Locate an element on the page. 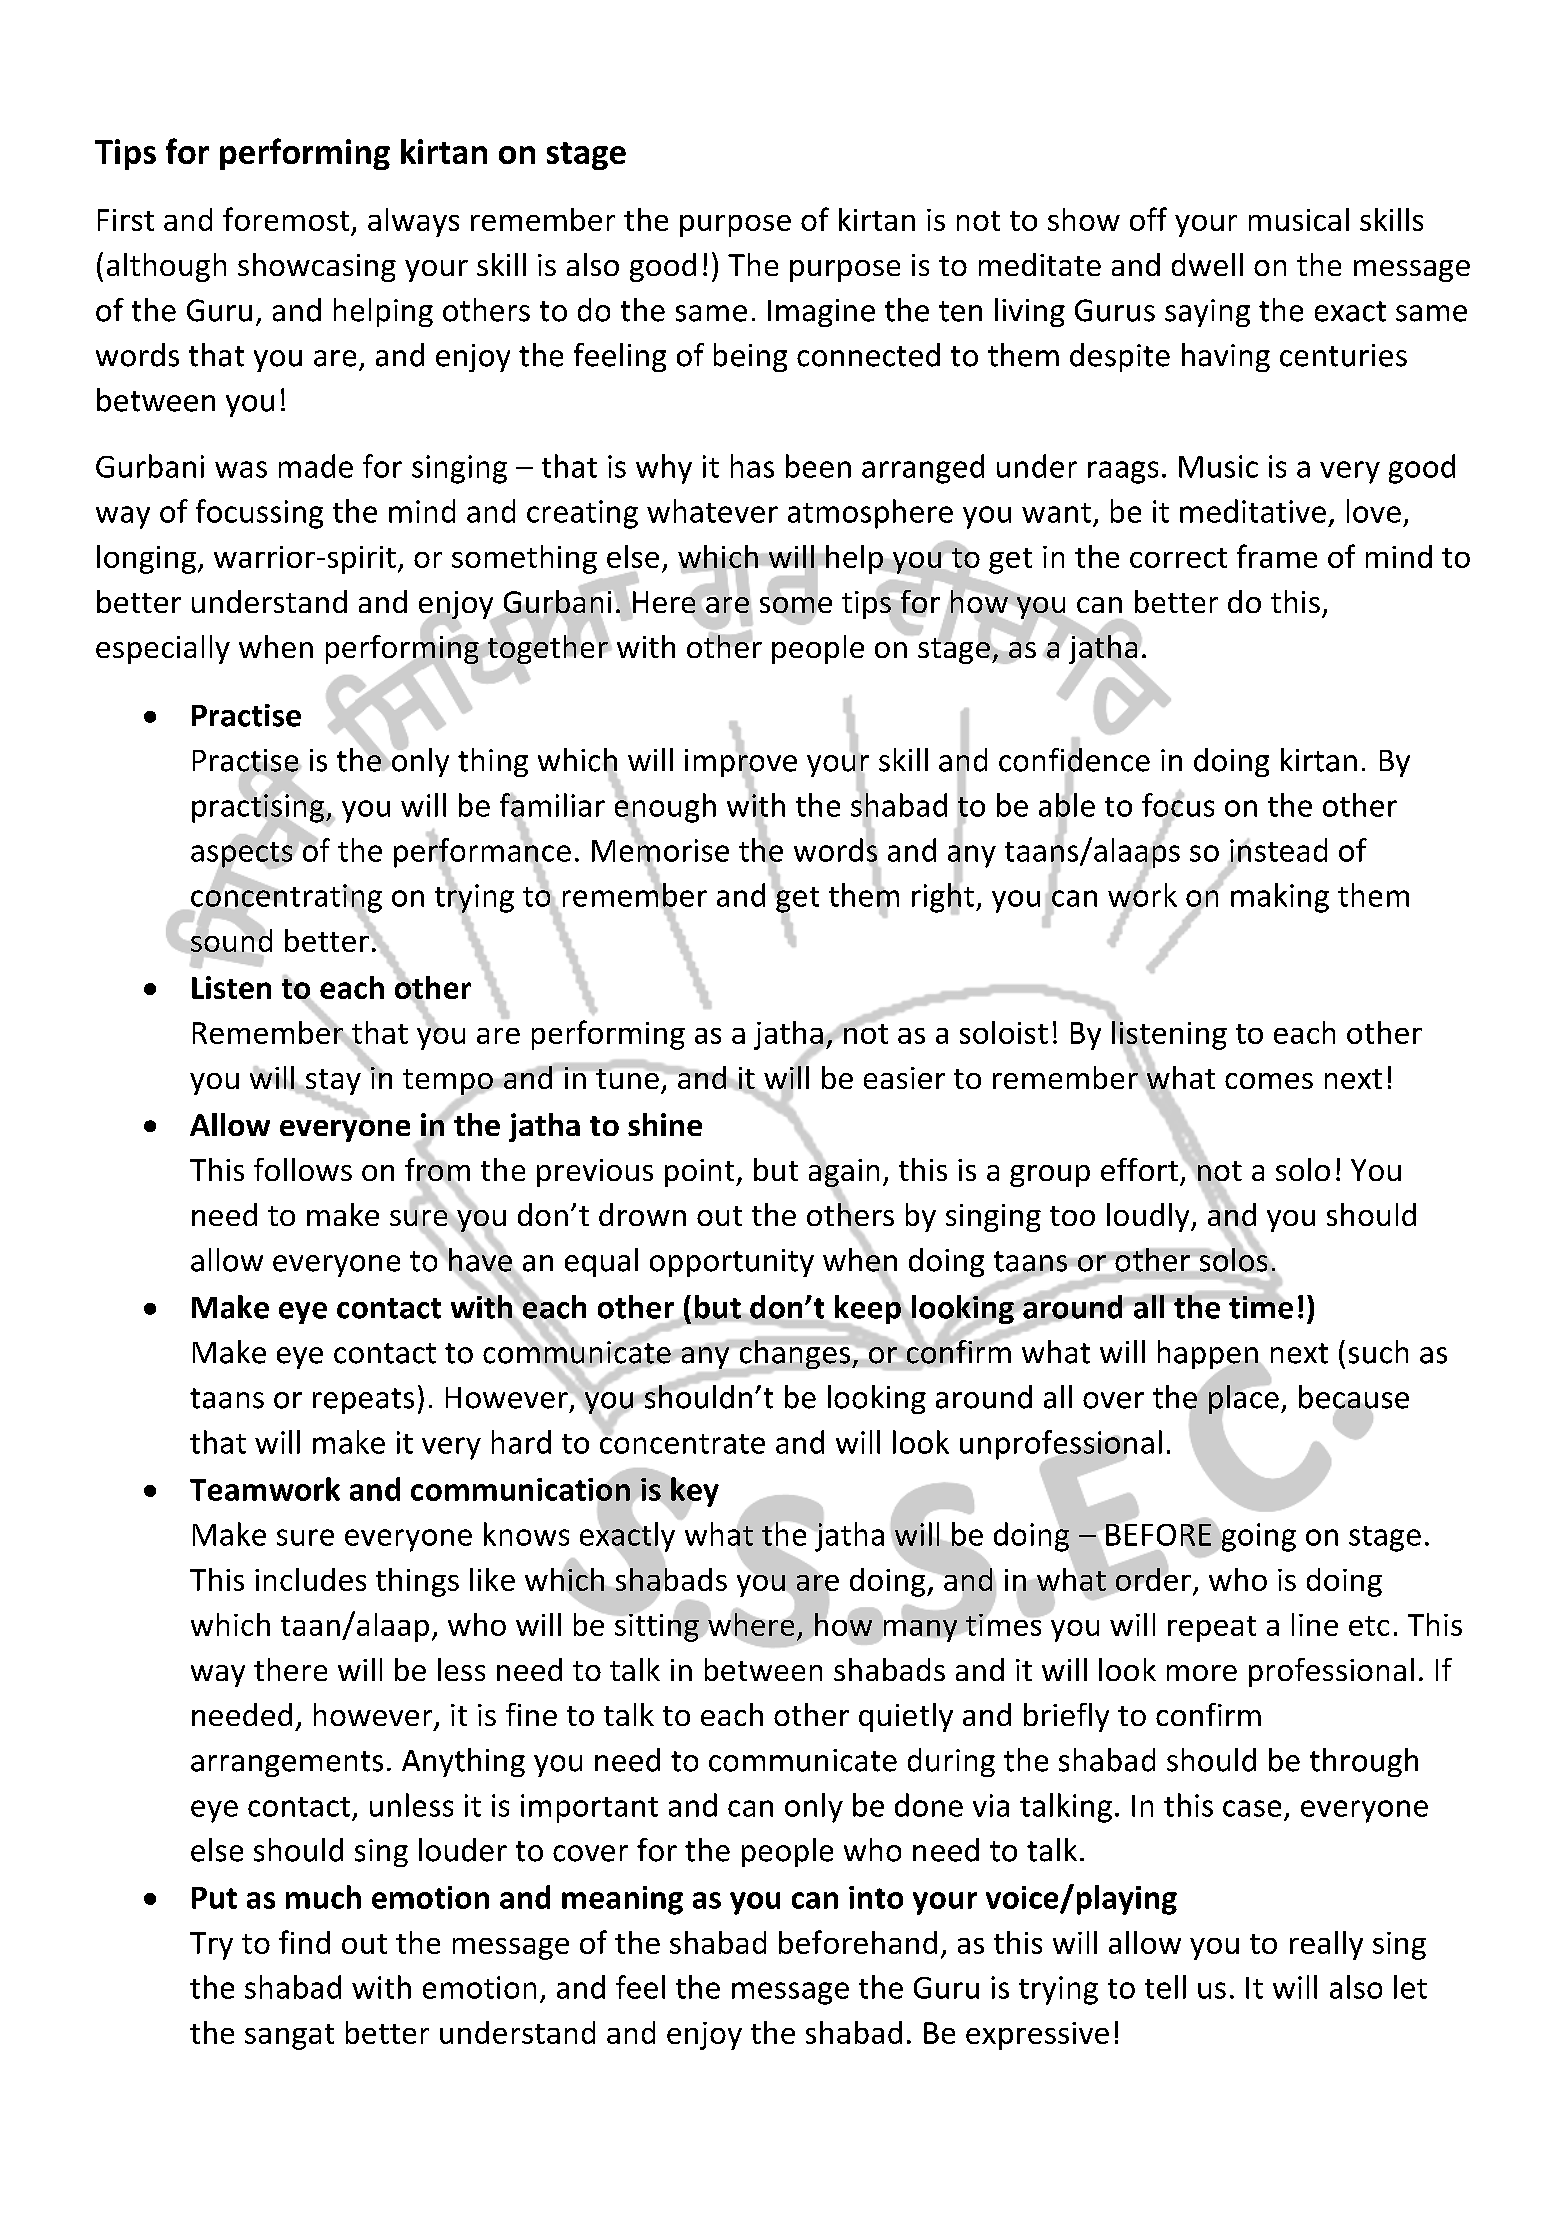  opportunity is located at coordinates (732, 1263).
